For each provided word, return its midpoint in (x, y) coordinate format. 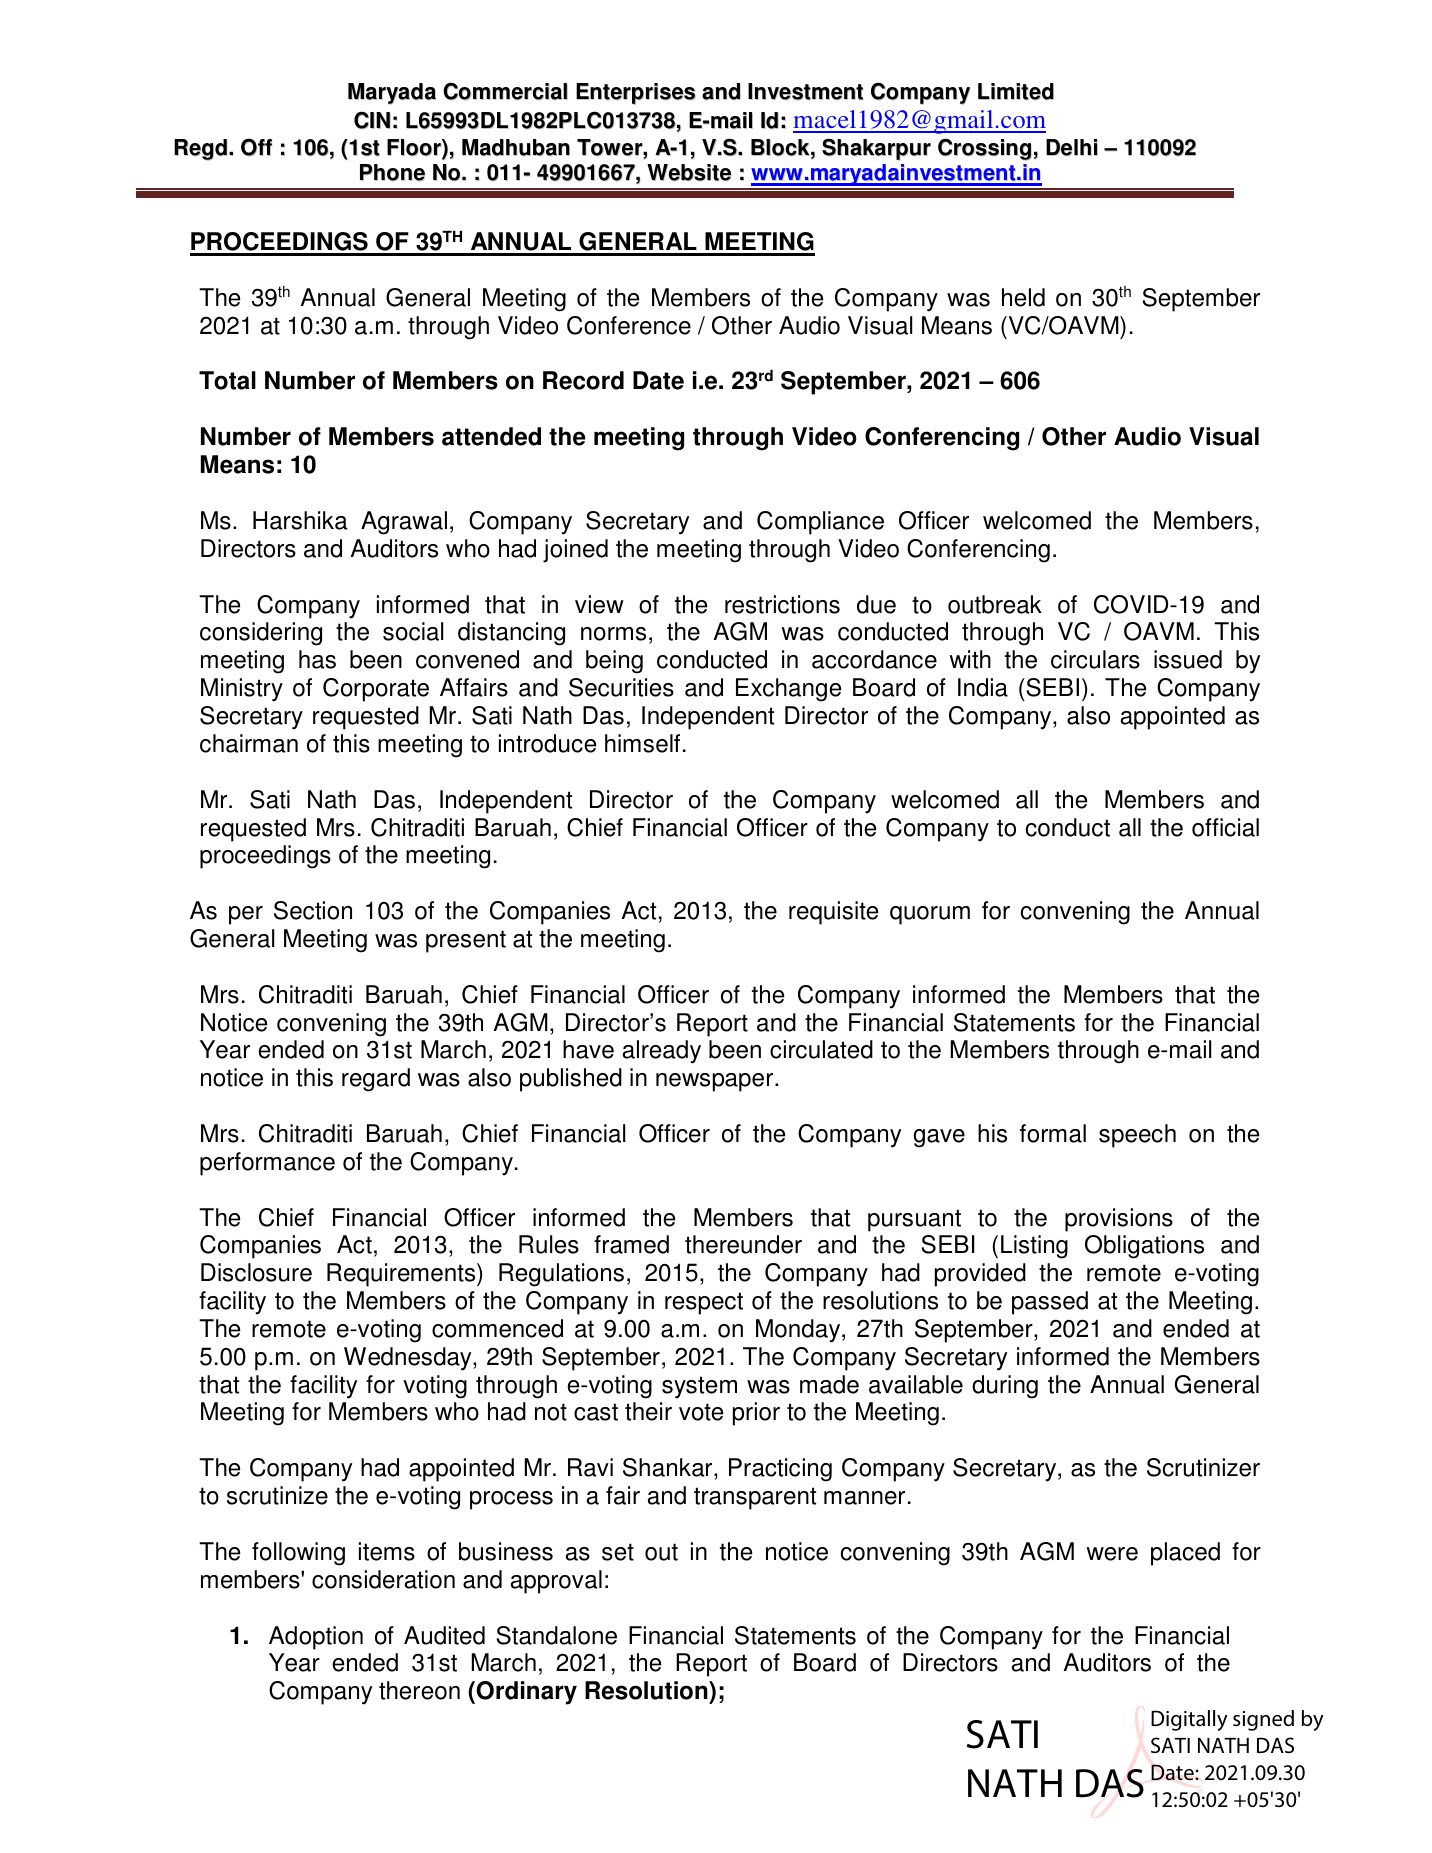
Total (227, 380)
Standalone (557, 1635)
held (1023, 297)
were (1112, 1554)
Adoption (316, 1638)
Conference (629, 325)
